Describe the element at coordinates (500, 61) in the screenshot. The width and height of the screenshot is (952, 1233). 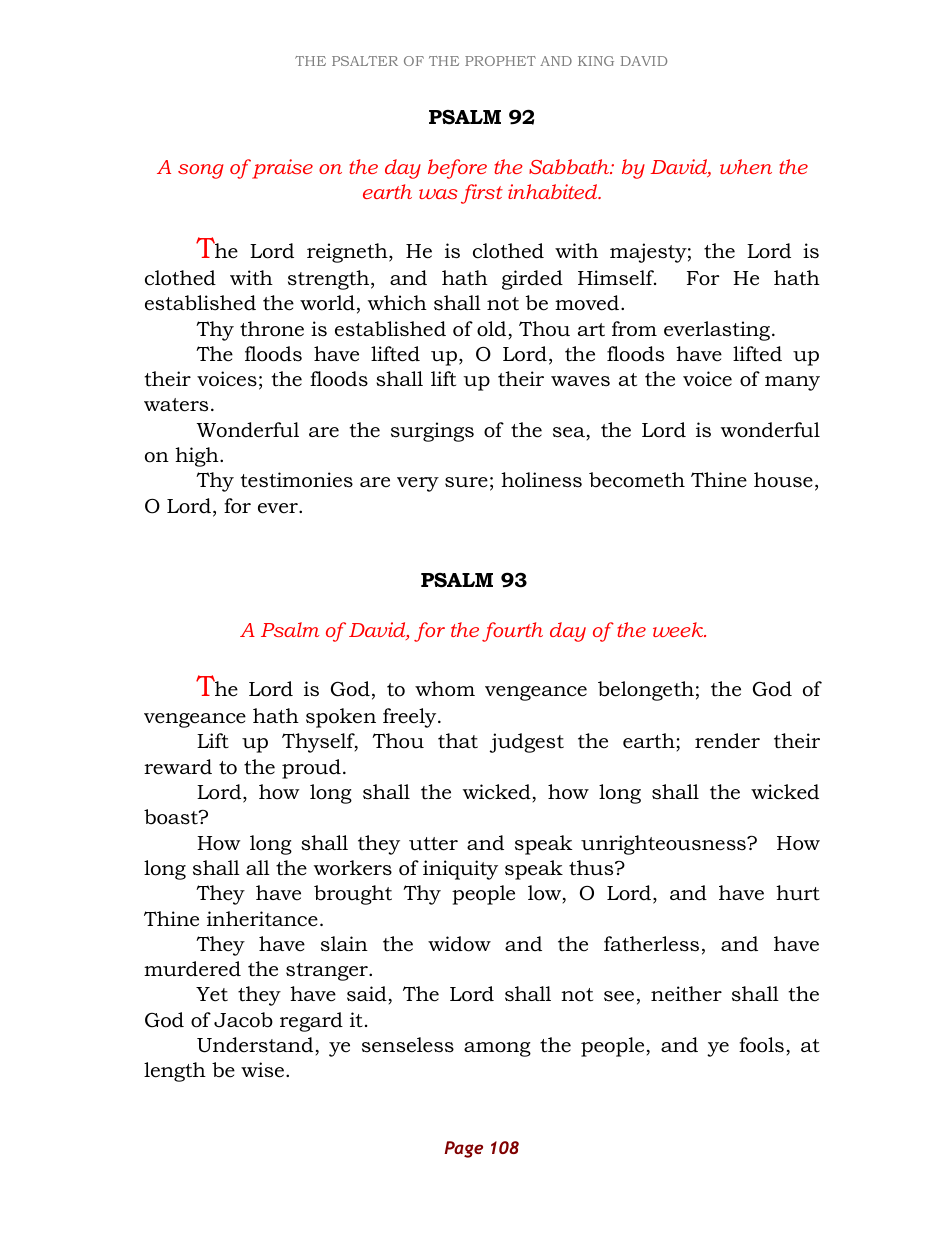
I see `PROPHET` at that location.
